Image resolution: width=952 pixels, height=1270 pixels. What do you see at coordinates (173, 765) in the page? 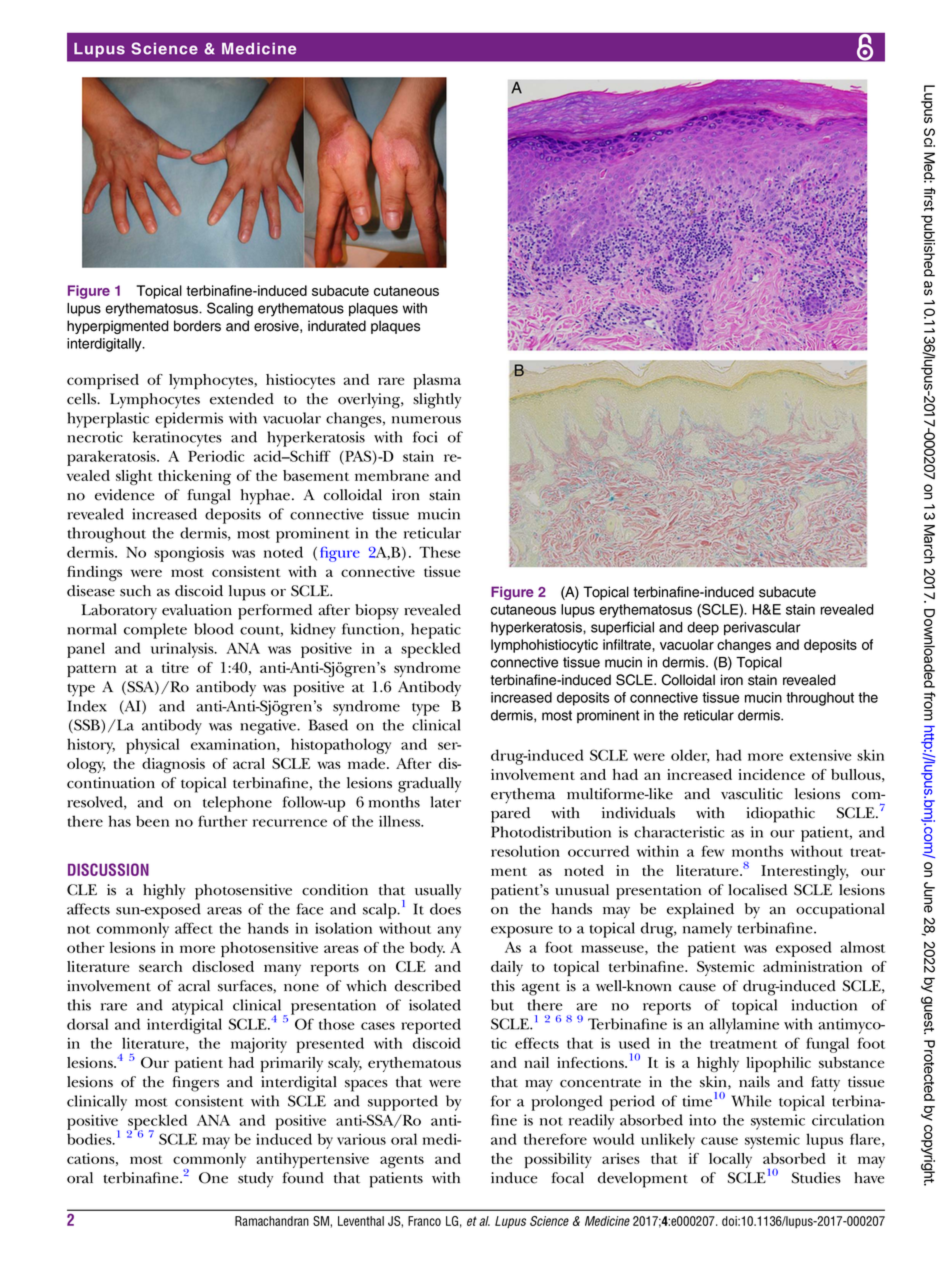
I see `diagnosis` at bounding box center [173, 765].
